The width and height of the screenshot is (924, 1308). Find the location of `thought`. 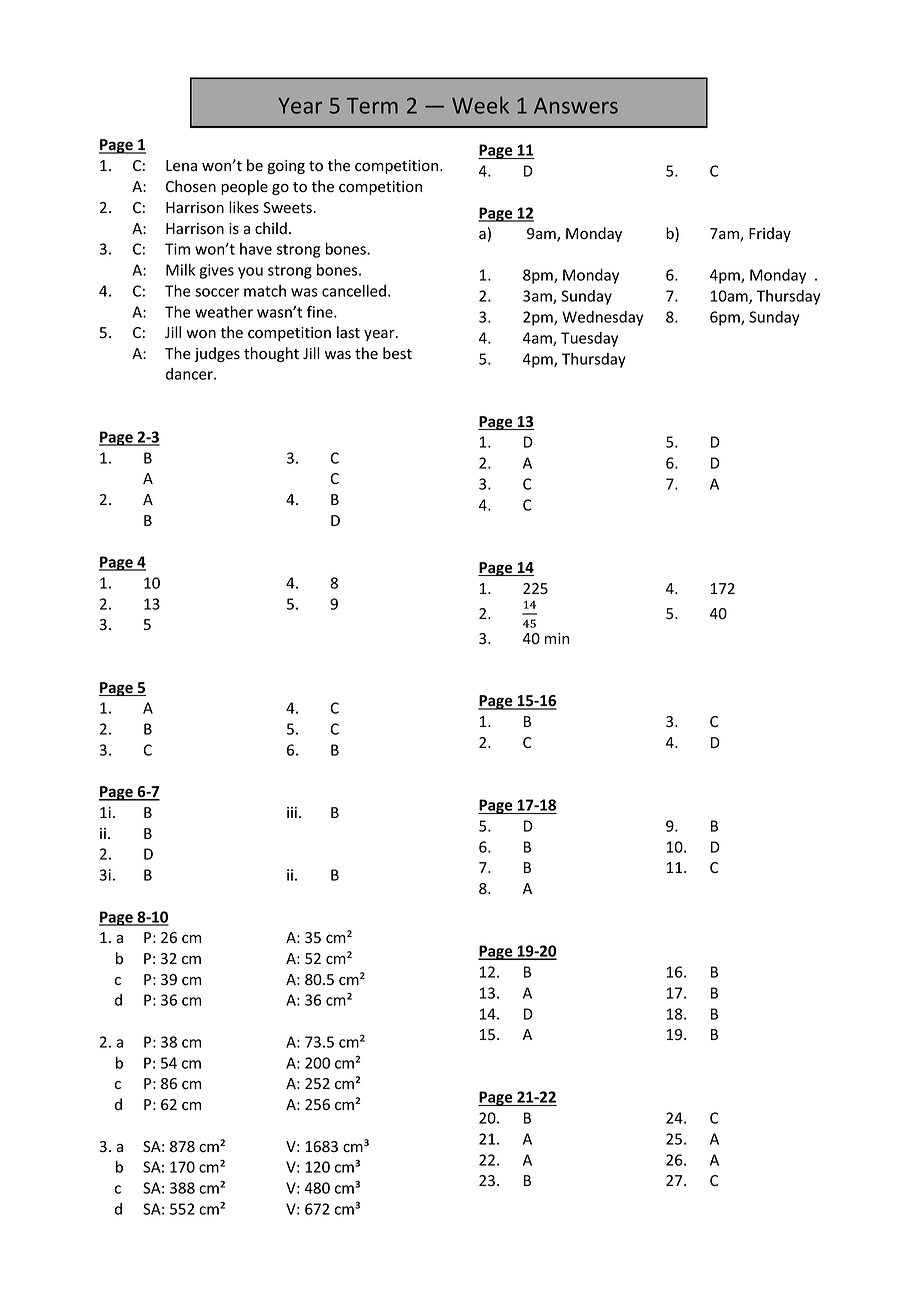

thought is located at coordinates (271, 354).
